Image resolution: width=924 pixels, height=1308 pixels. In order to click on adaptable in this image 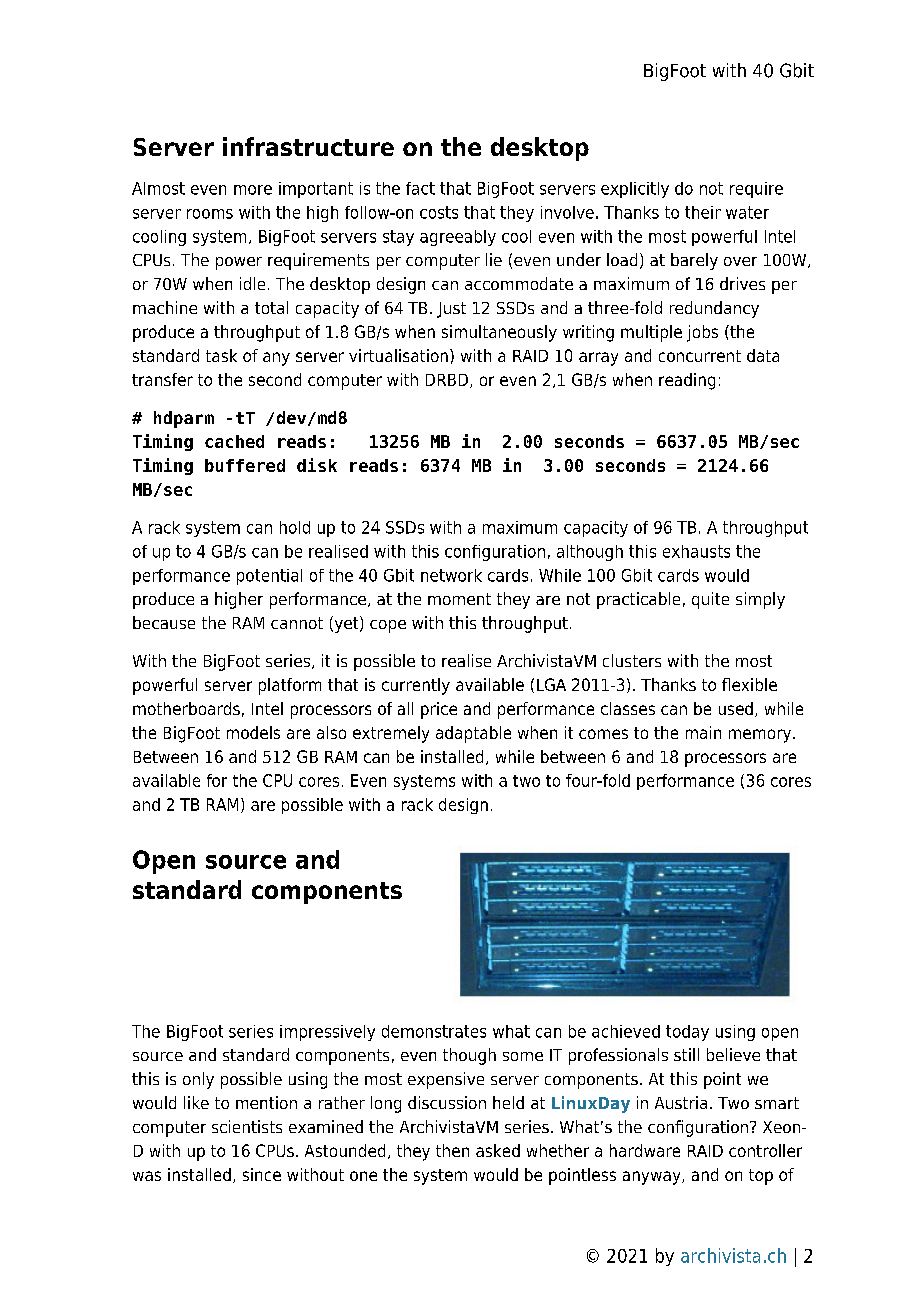, I will do `click(473, 734)`.
